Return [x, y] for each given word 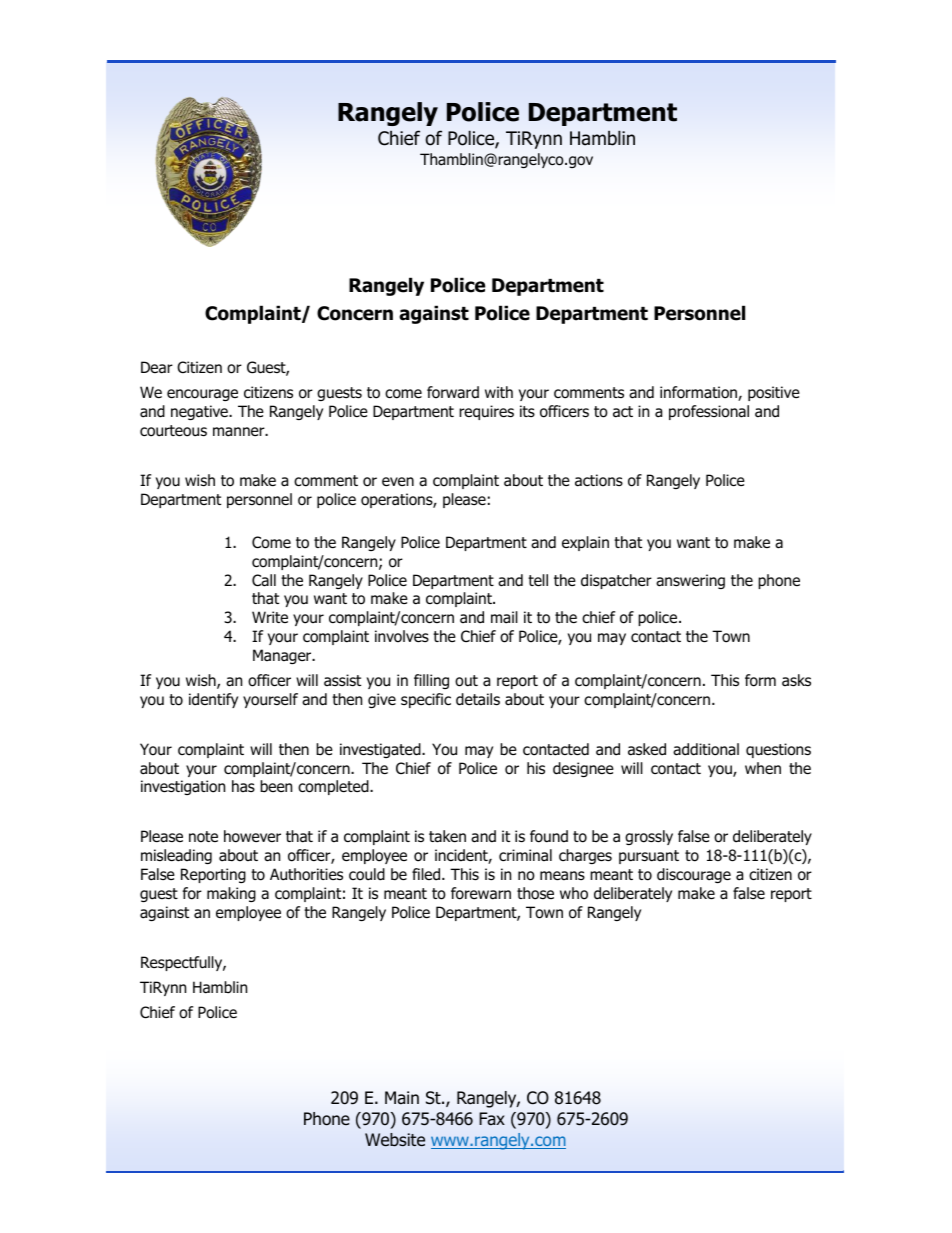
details [478, 699]
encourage [202, 395]
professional [709, 412]
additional [706, 749]
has [243, 786]
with [499, 392]
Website [395, 1140]
